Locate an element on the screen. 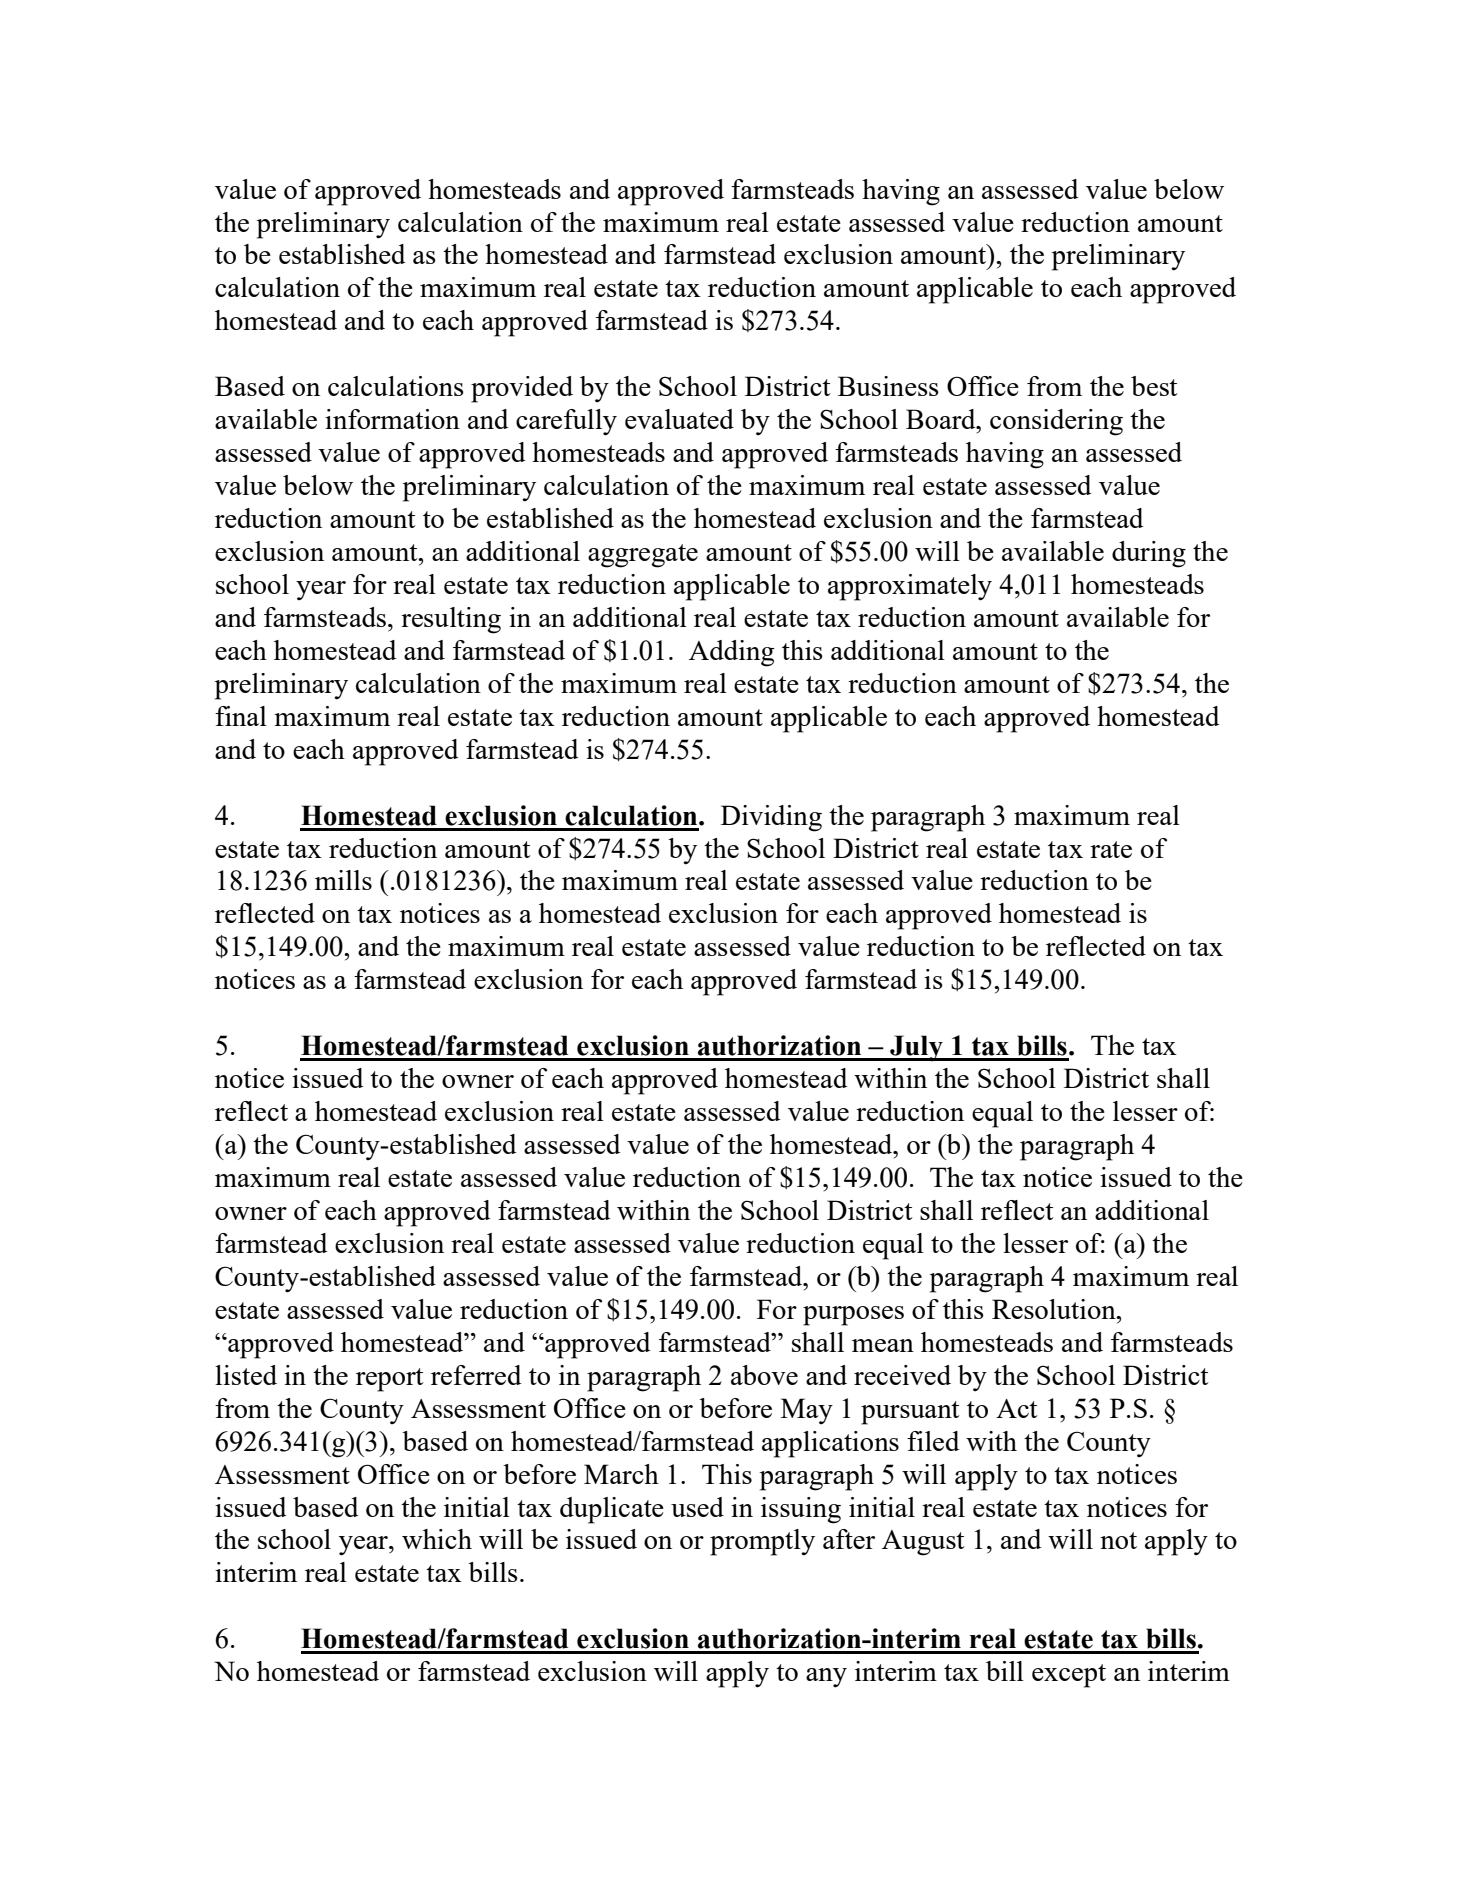 The image size is (1461, 1891). any is located at coordinates (826, 1678).
